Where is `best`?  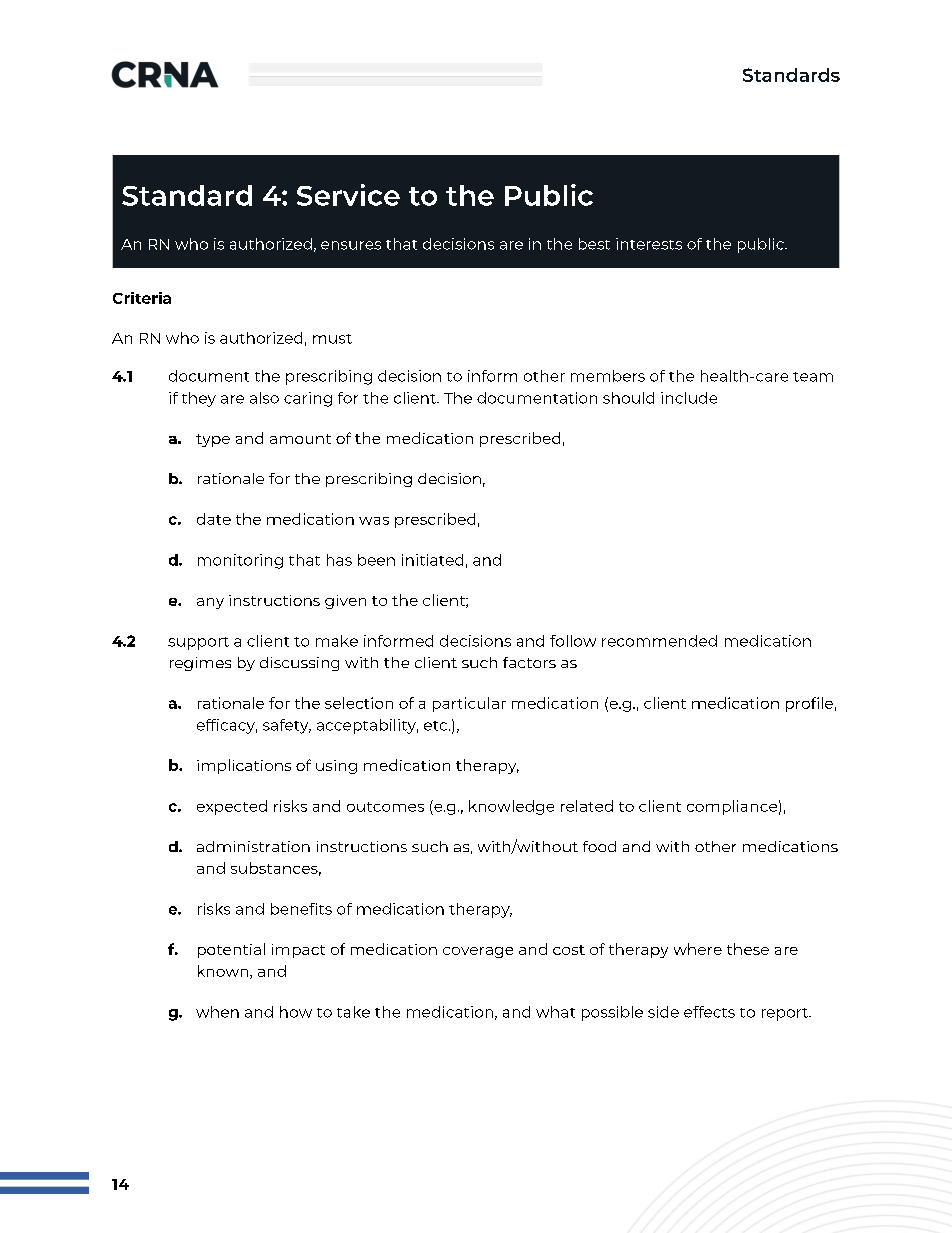 best is located at coordinates (594, 244).
